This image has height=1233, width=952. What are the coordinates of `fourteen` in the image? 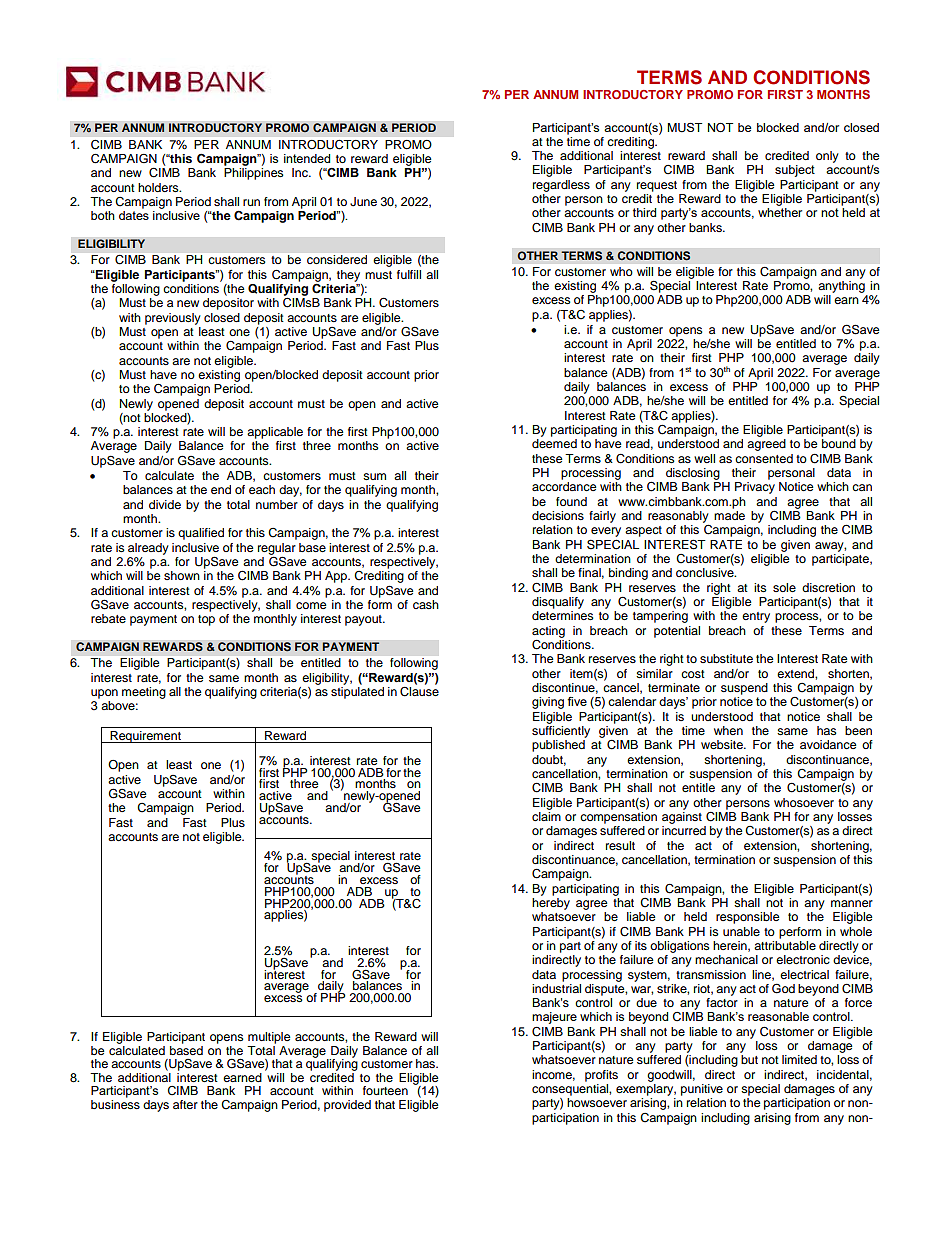 It's located at (385, 1090).
